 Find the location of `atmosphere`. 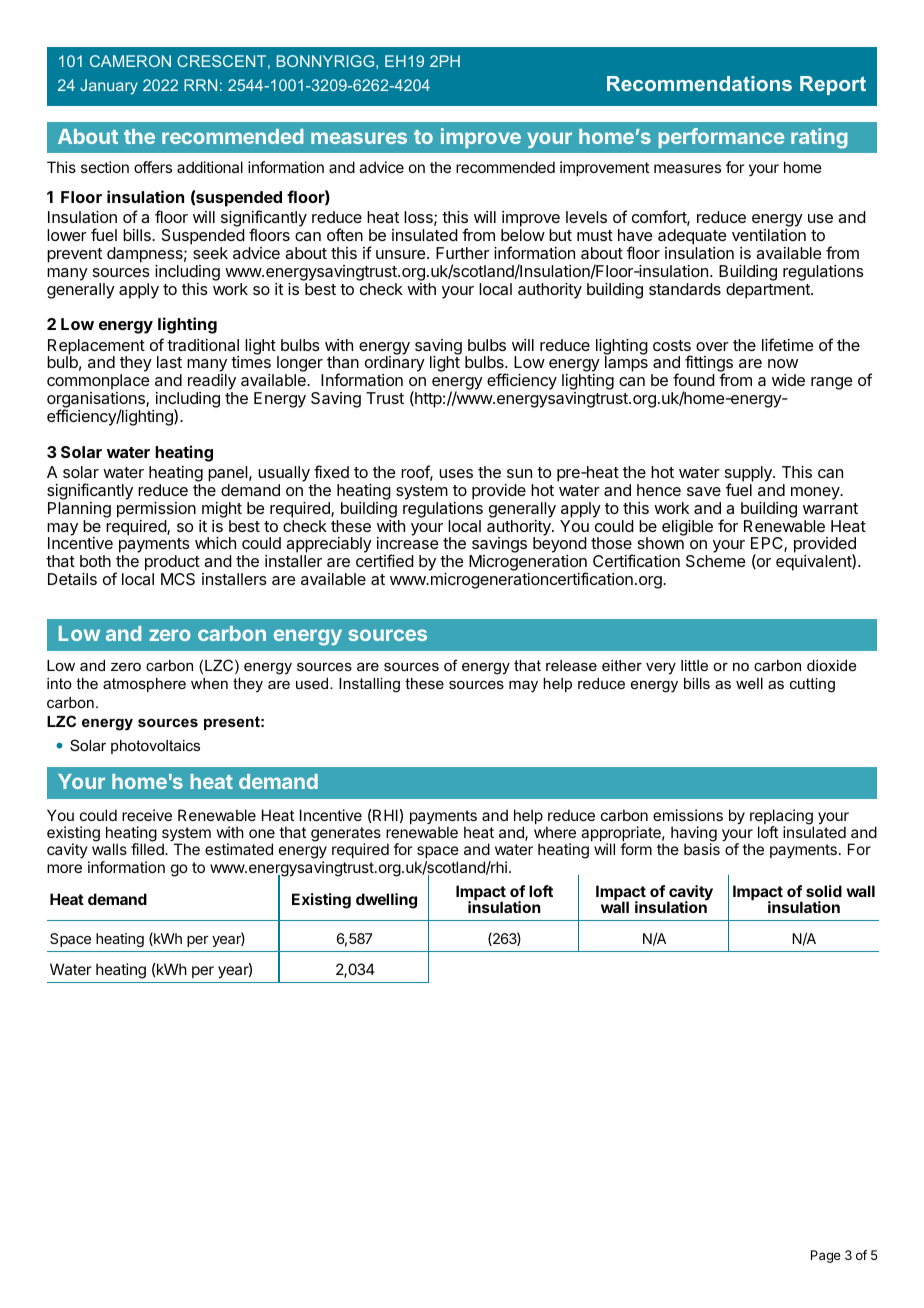

atmosphere is located at coordinates (144, 685).
